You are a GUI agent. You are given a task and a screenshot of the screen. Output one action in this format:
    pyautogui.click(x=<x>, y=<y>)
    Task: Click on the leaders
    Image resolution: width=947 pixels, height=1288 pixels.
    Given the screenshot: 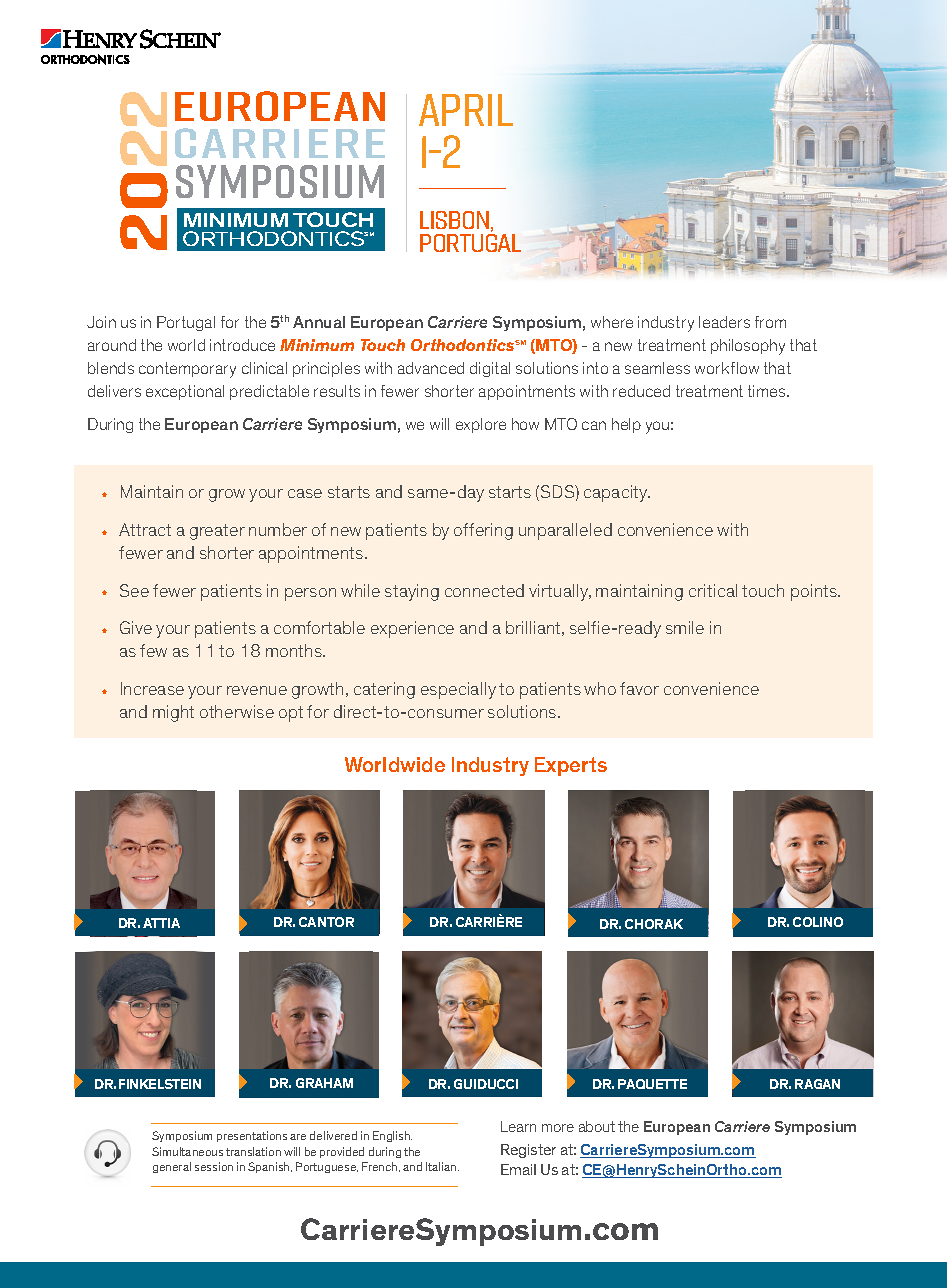 What is the action you would take?
    pyautogui.click(x=724, y=322)
